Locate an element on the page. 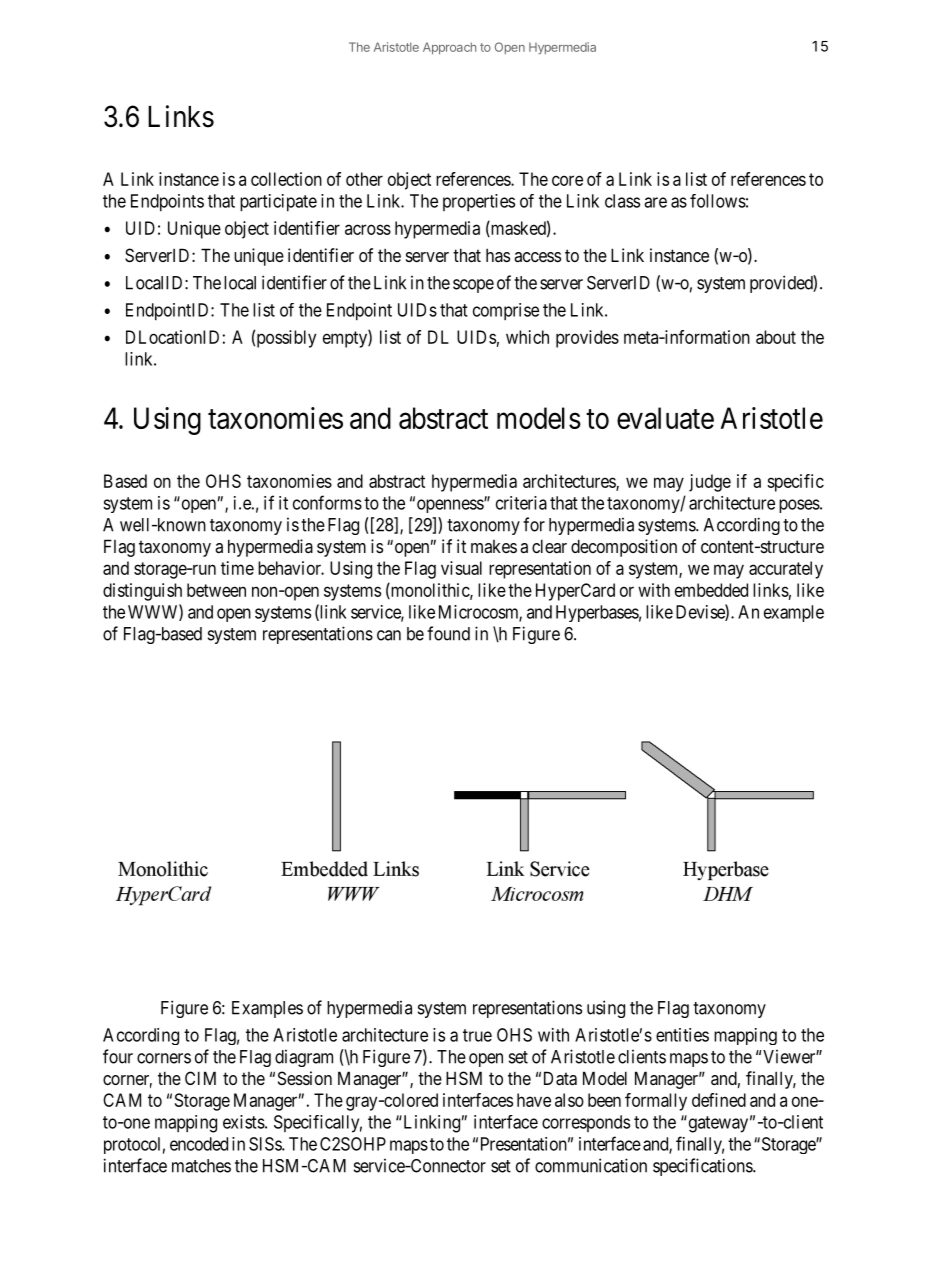 The image size is (926, 1288). defined is located at coordinates (719, 1100).
